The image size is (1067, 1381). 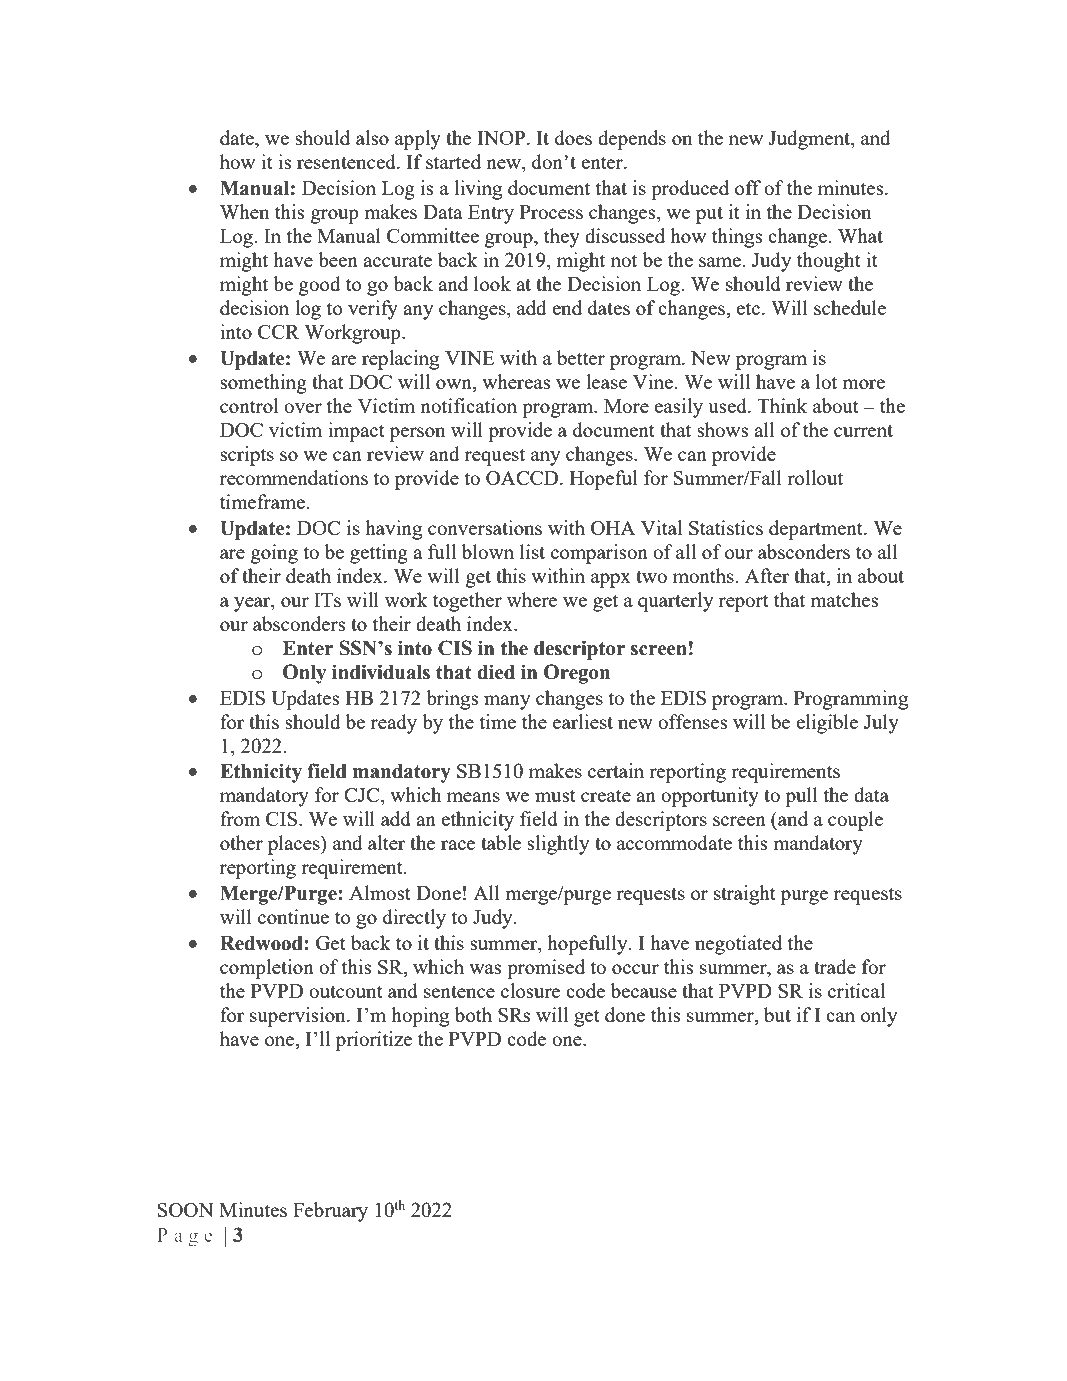 What do you see at coordinates (777, 1014) in the screenshot?
I see `but` at bounding box center [777, 1014].
